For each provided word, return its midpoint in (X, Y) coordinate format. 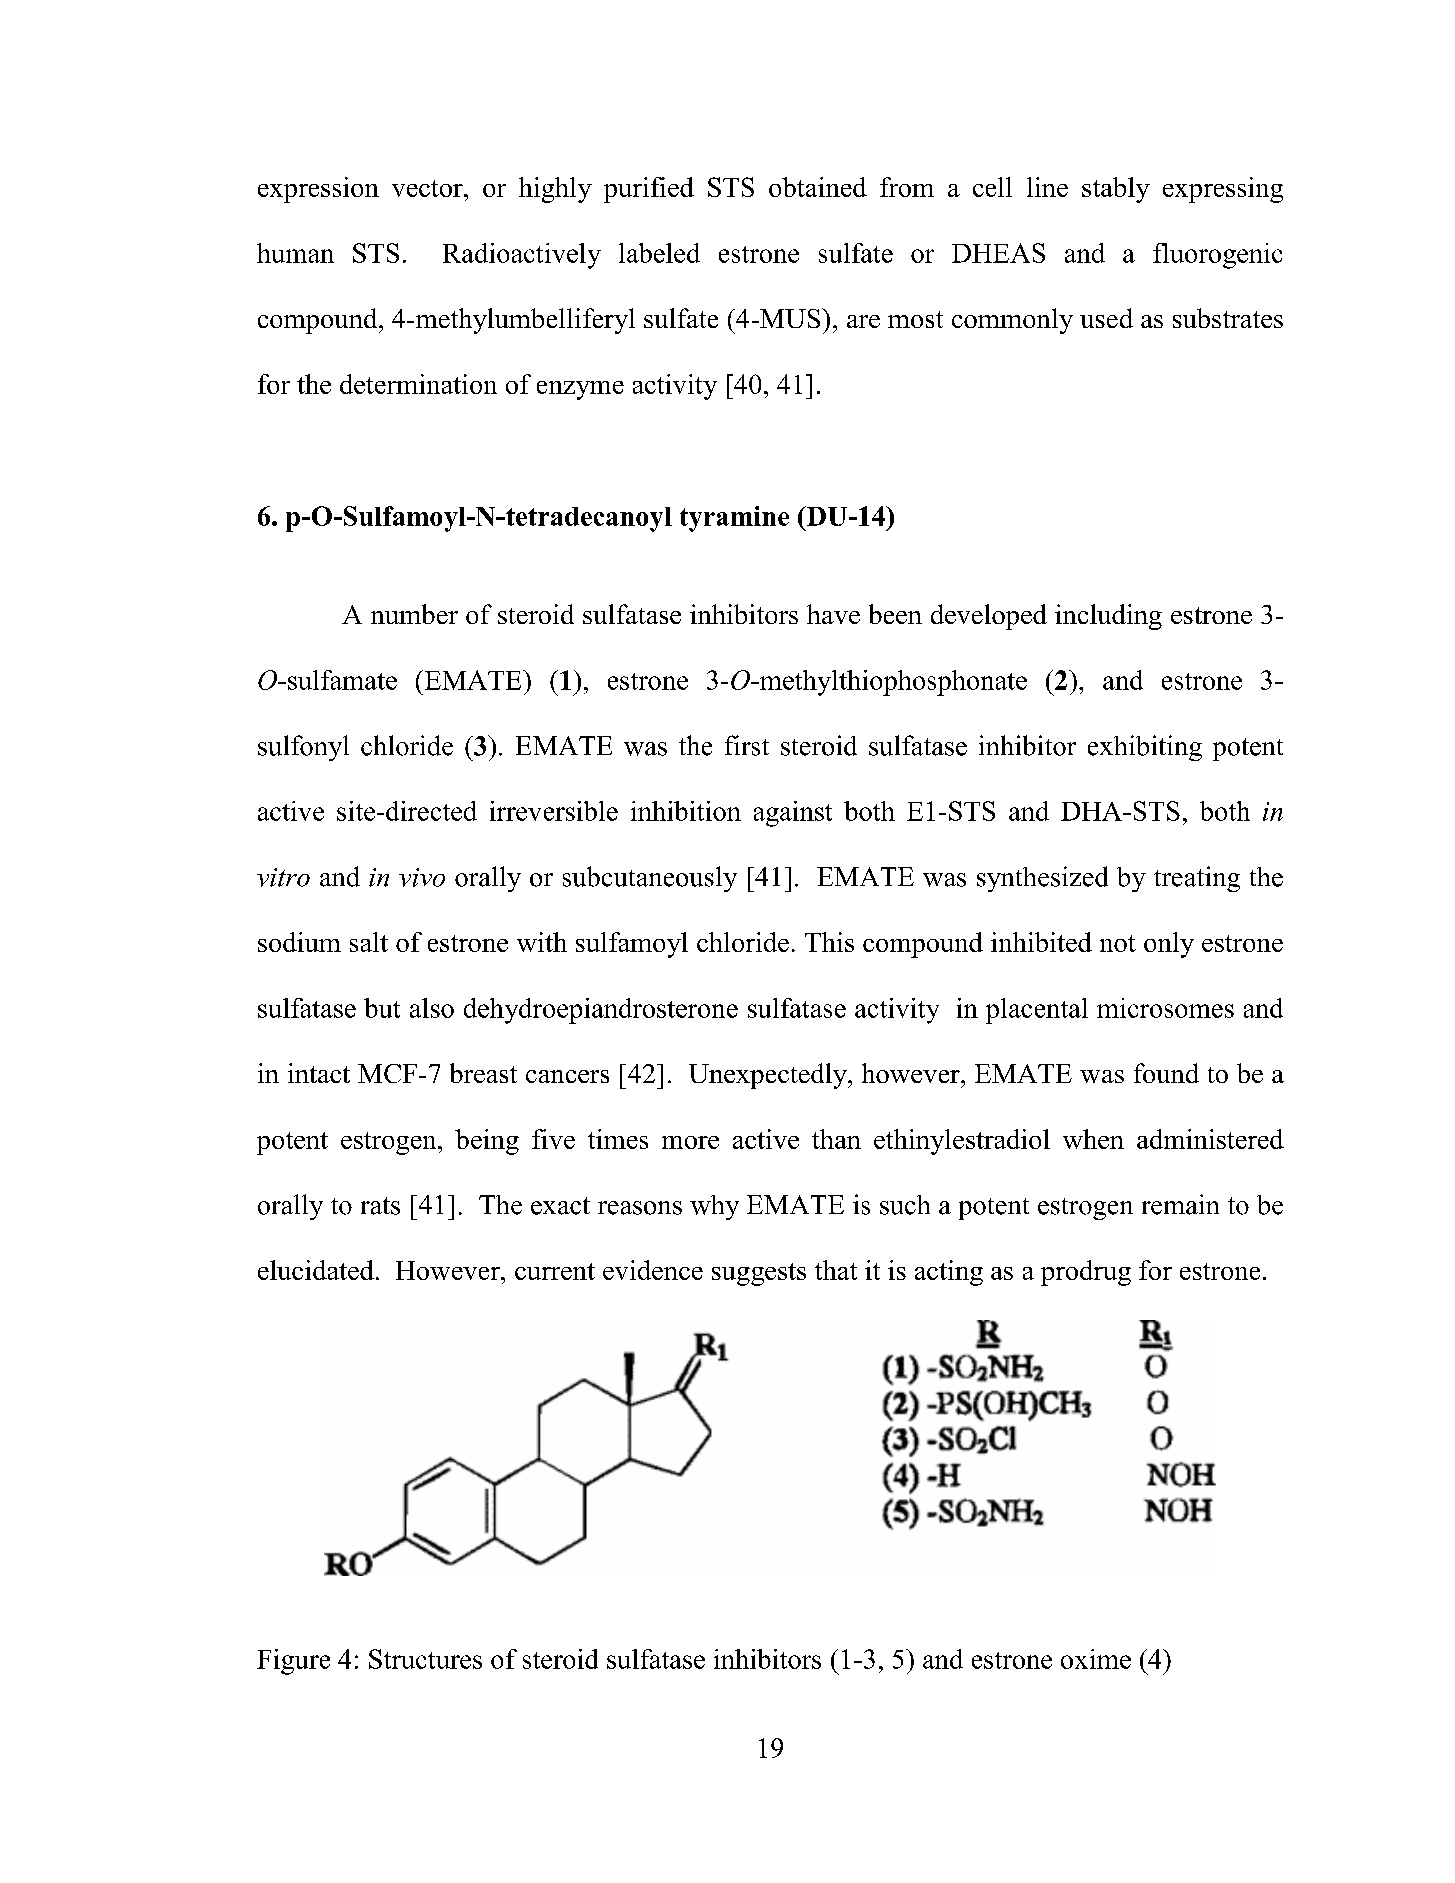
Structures (425, 1659)
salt (369, 942)
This (829, 942)
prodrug (1086, 1273)
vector (428, 188)
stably (1116, 190)
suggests (759, 1274)
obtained (818, 187)
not (1118, 943)
